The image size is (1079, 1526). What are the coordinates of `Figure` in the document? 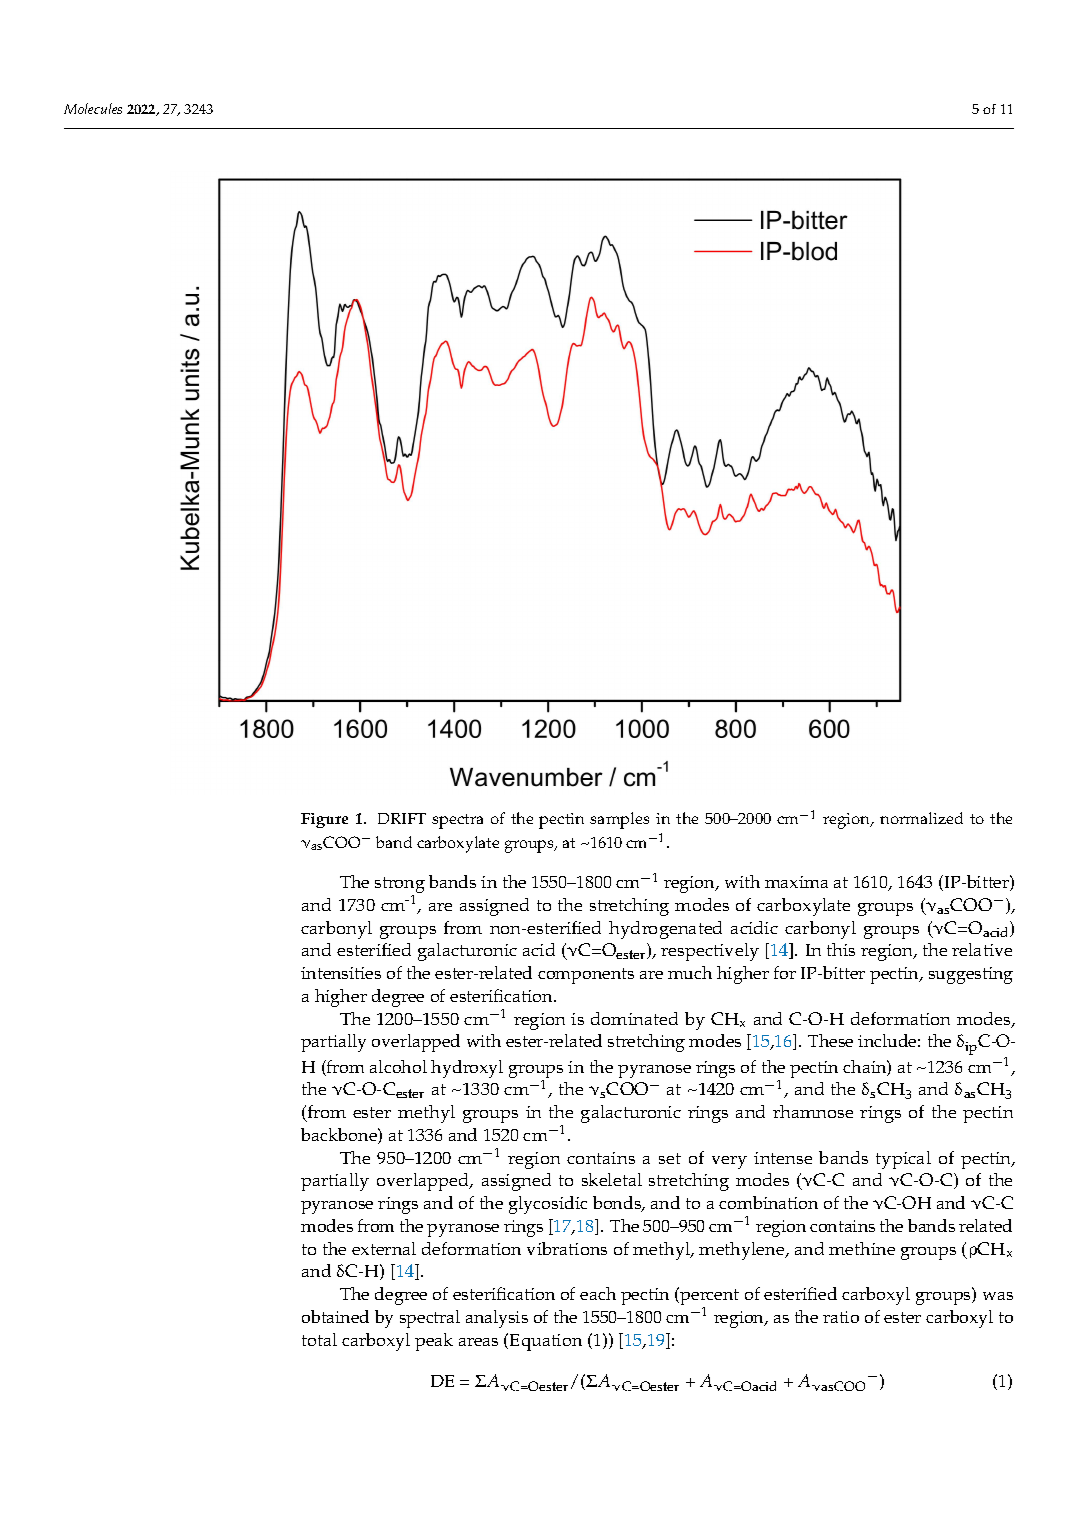 It's located at (324, 820).
